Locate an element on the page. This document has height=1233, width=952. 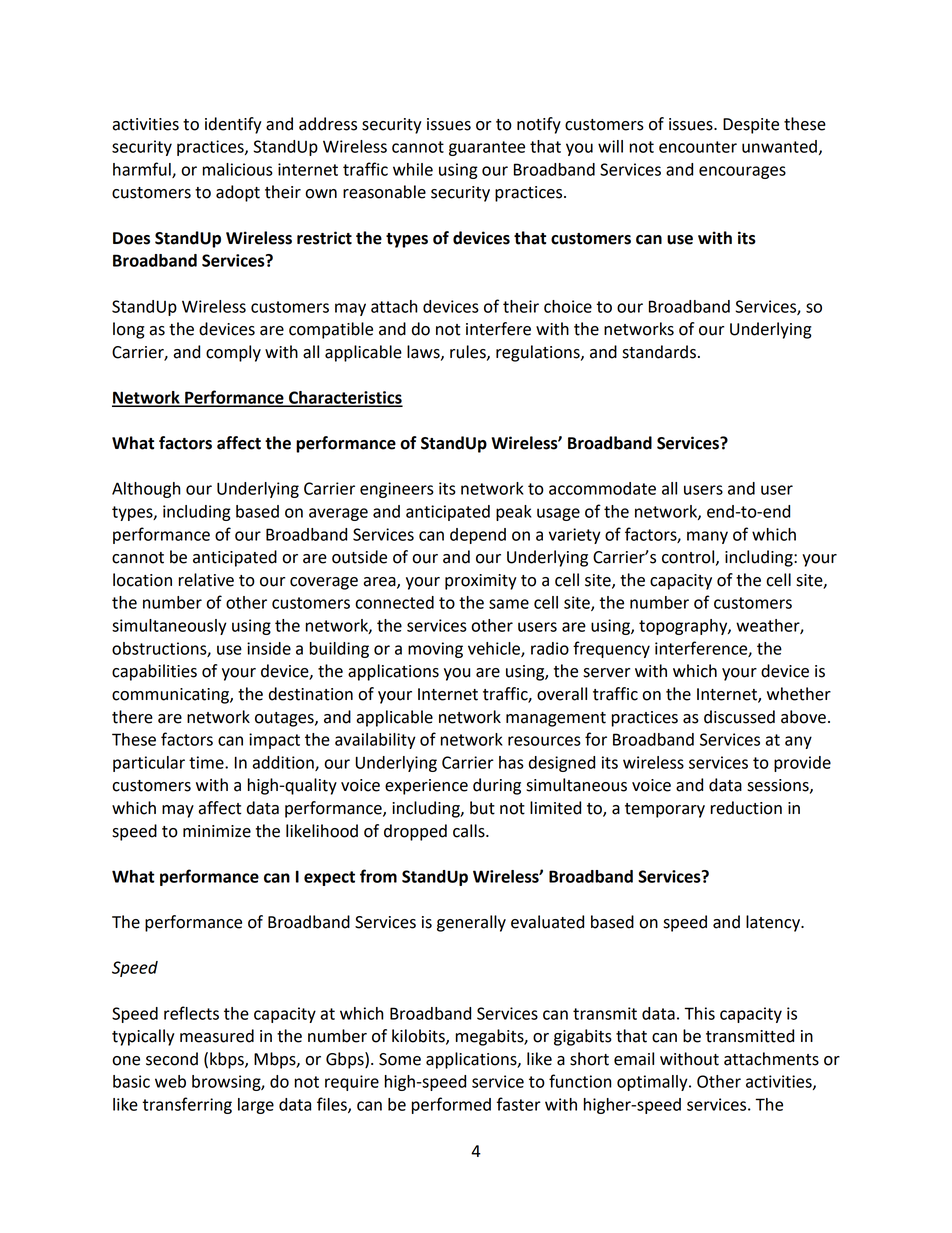
encounter is located at coordinates (698, 147).
